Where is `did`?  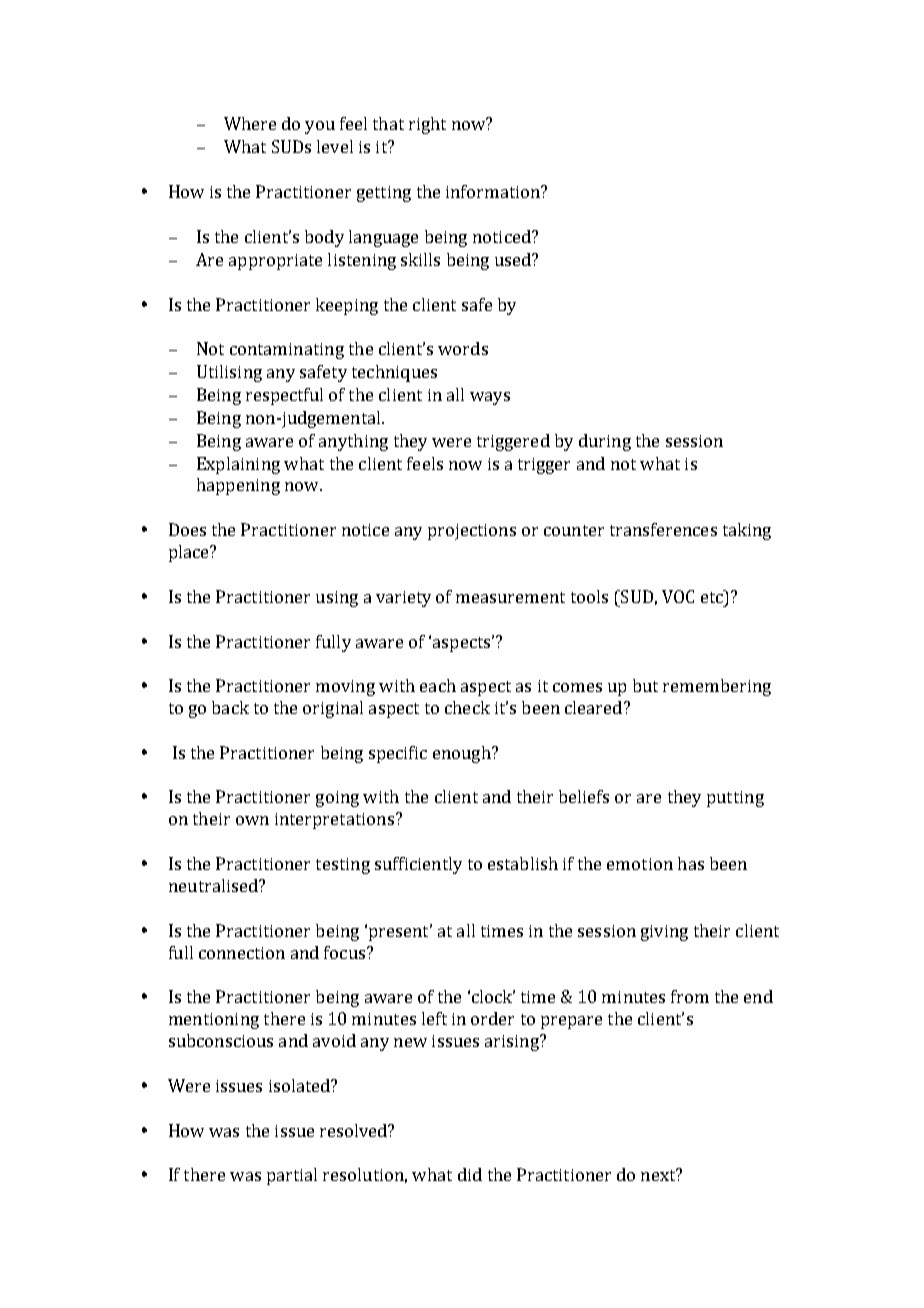
did is located at coordinates (470, 1174).
